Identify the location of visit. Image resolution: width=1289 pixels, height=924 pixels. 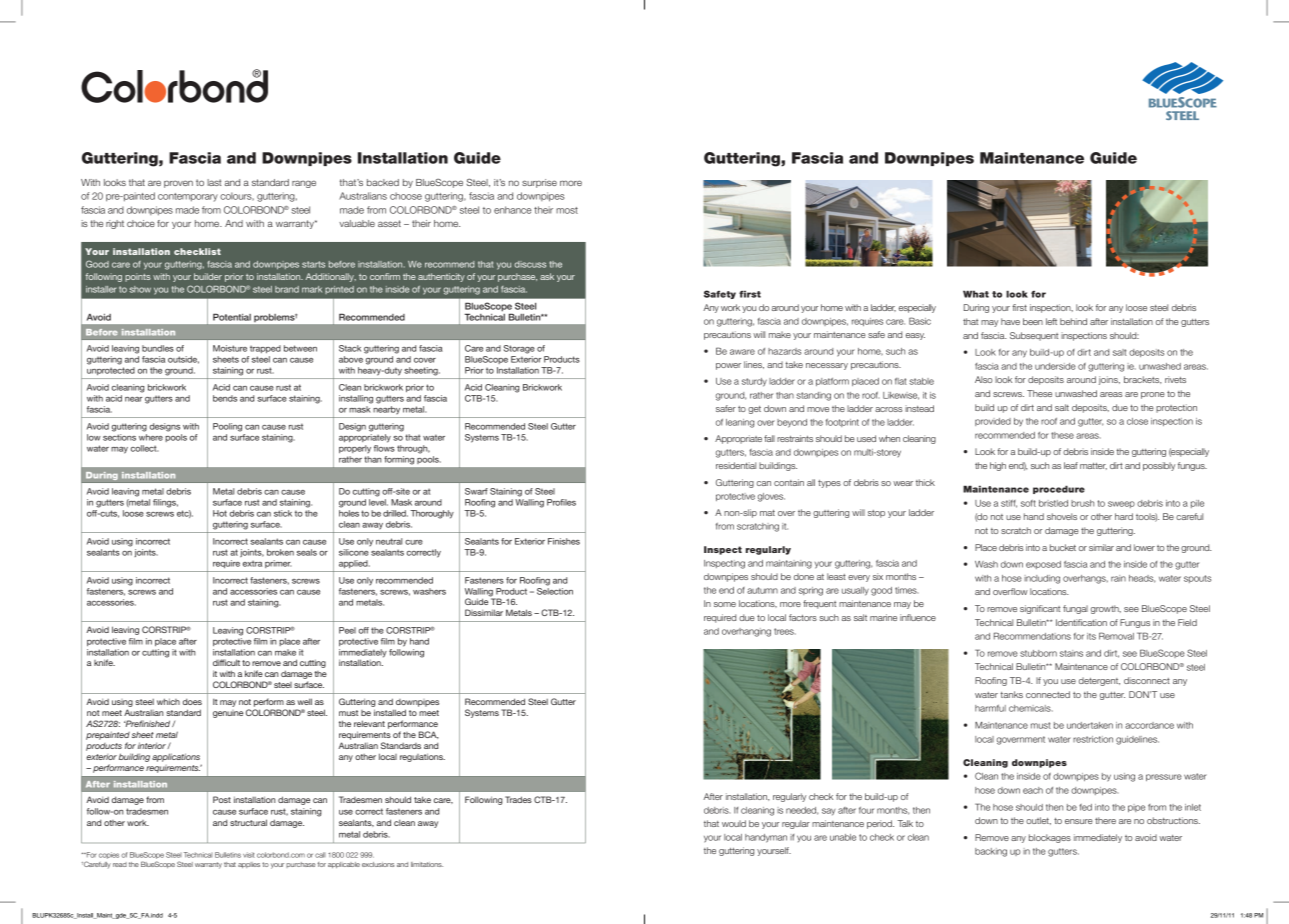
(249, 855).
